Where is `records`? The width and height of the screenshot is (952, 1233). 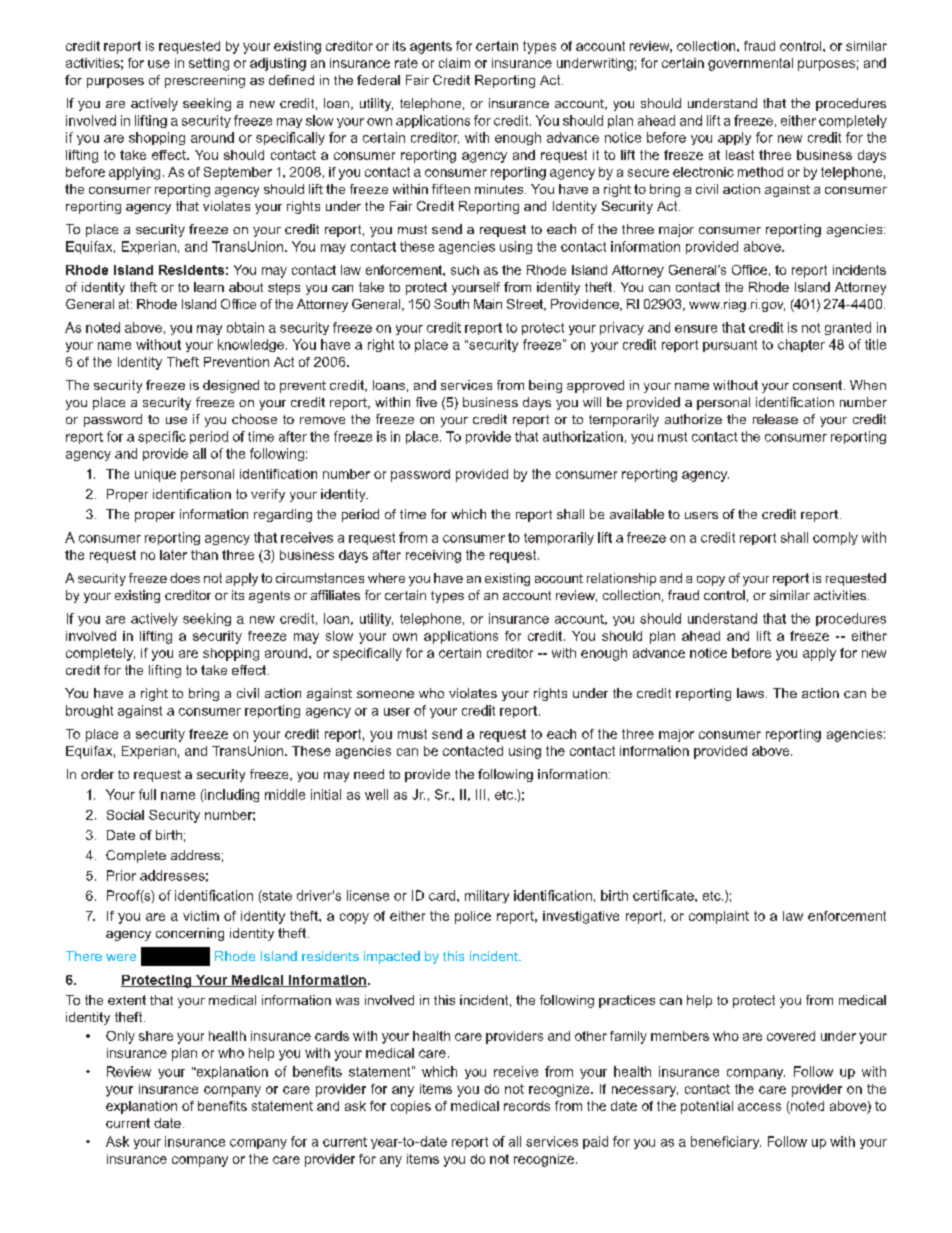
records is located at coordinates (527, 1106).
